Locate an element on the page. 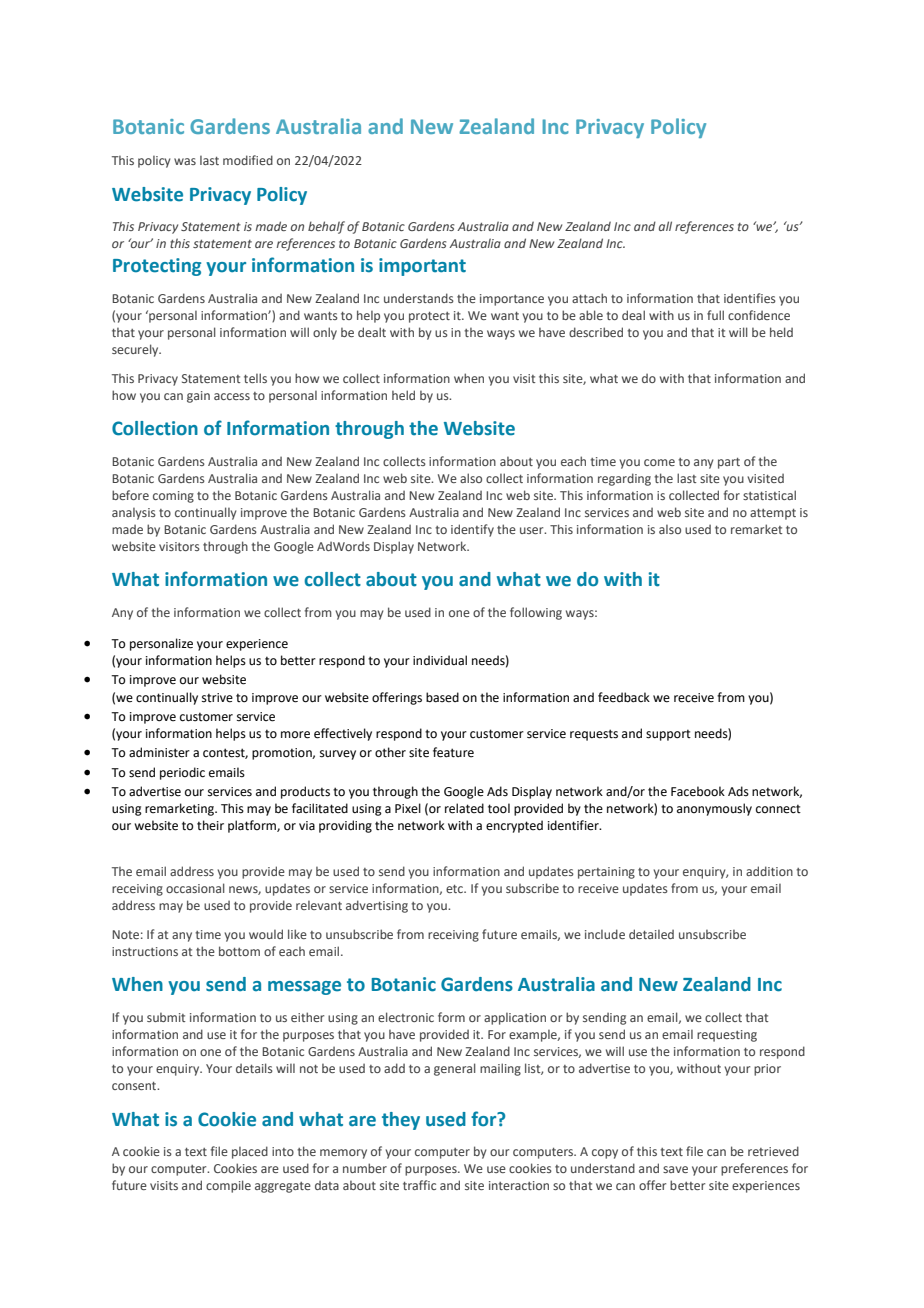 This image has height=1308, width=924. gain is located at coordinates (198, 397).
